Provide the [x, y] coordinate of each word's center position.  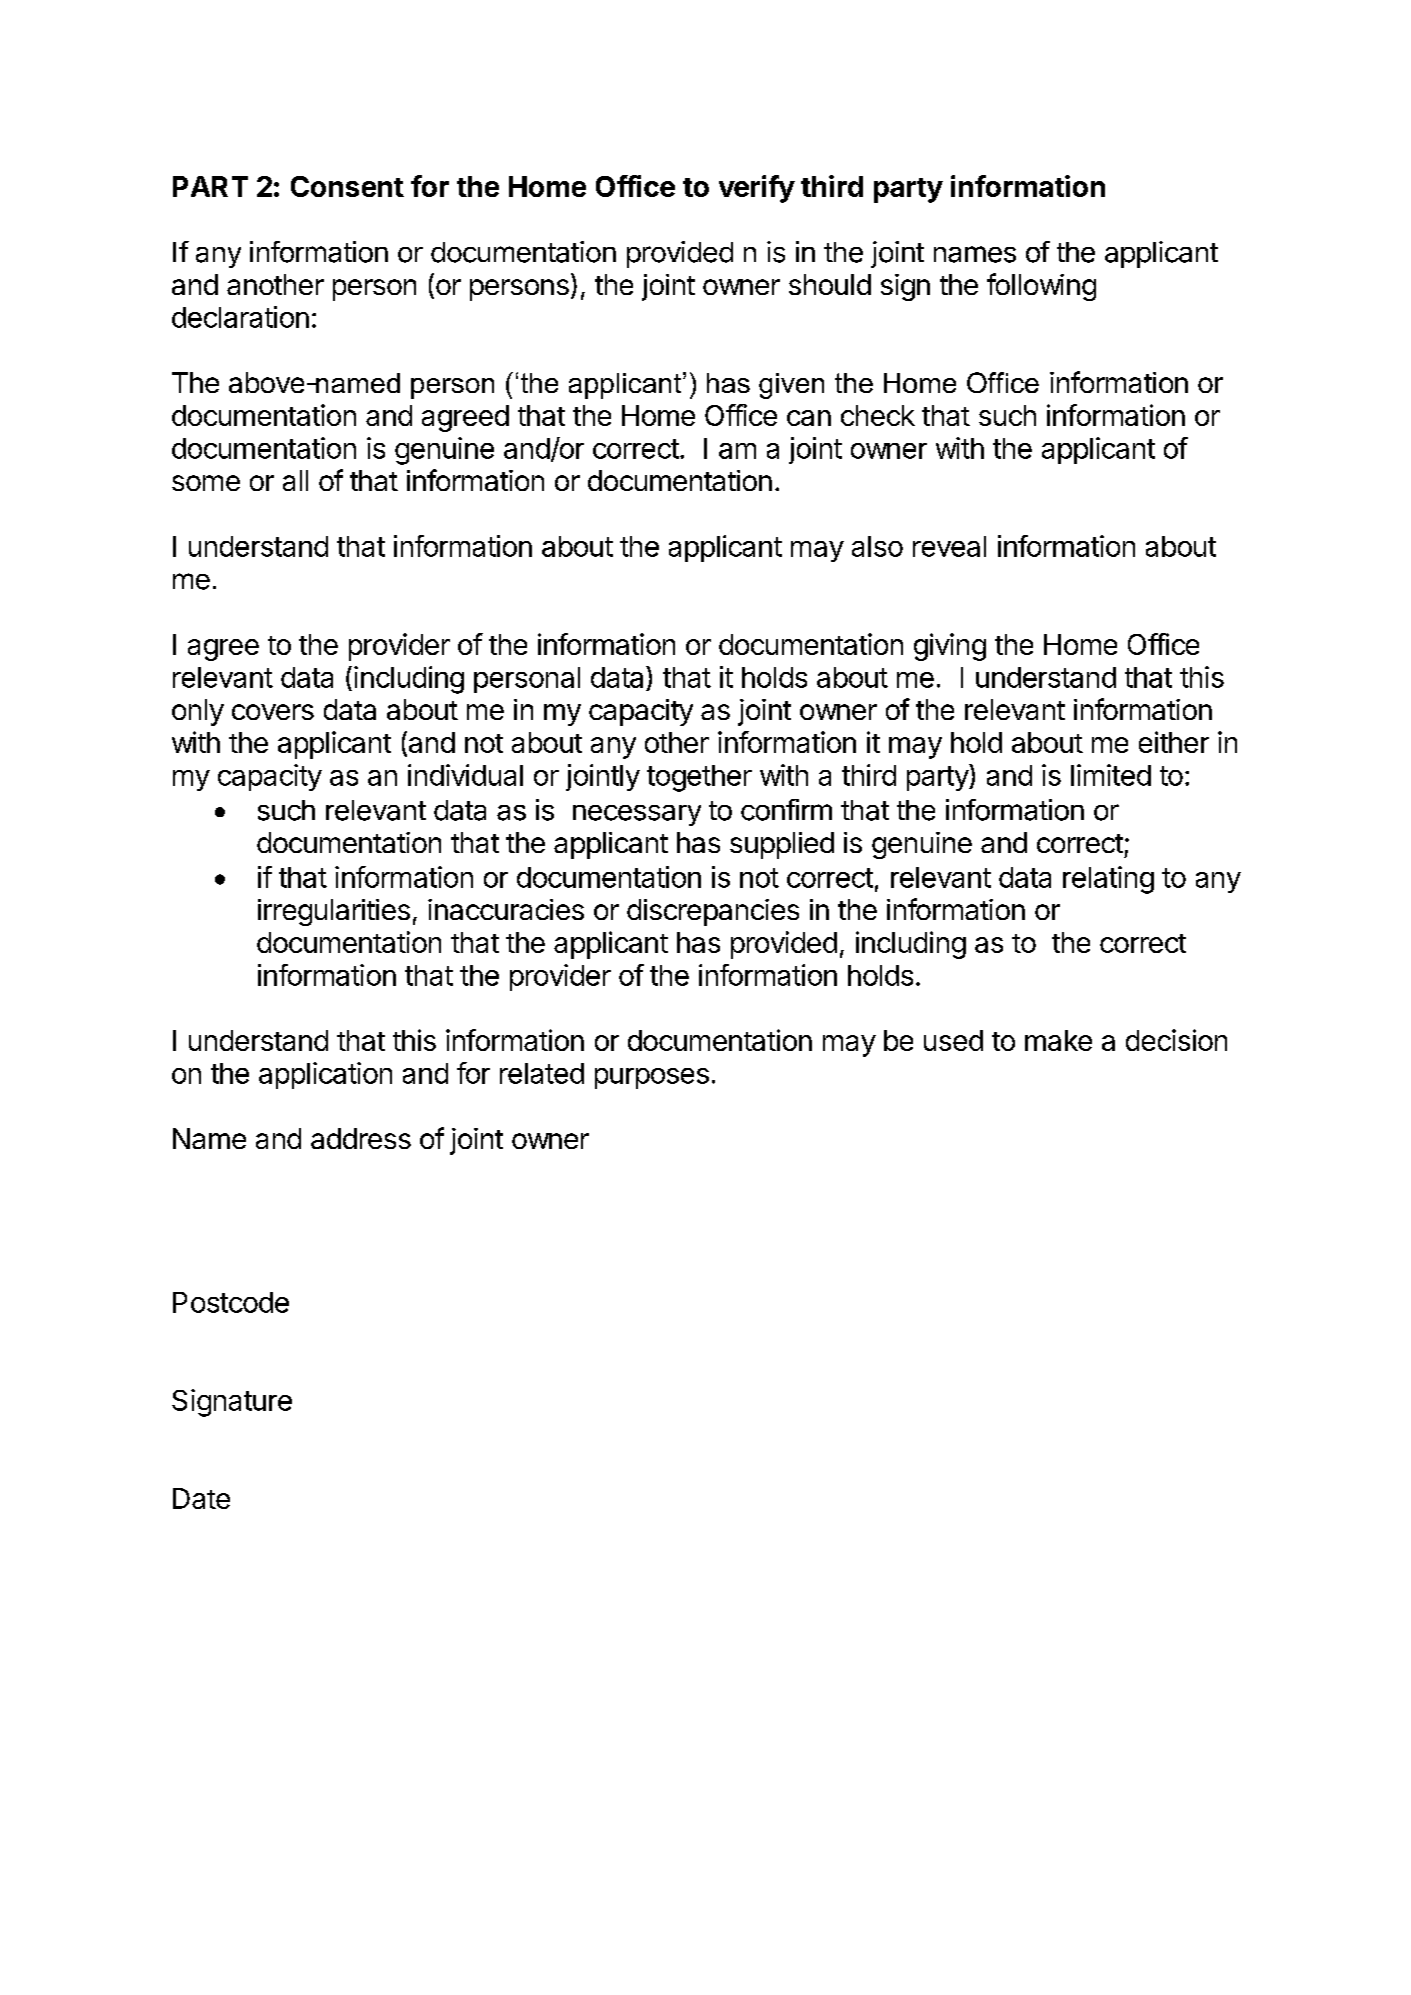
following [1041, 287]
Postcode [231, 1302]
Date [201, 1498]
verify [757, 189]
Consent [347, 186]
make [1058, 1040]
